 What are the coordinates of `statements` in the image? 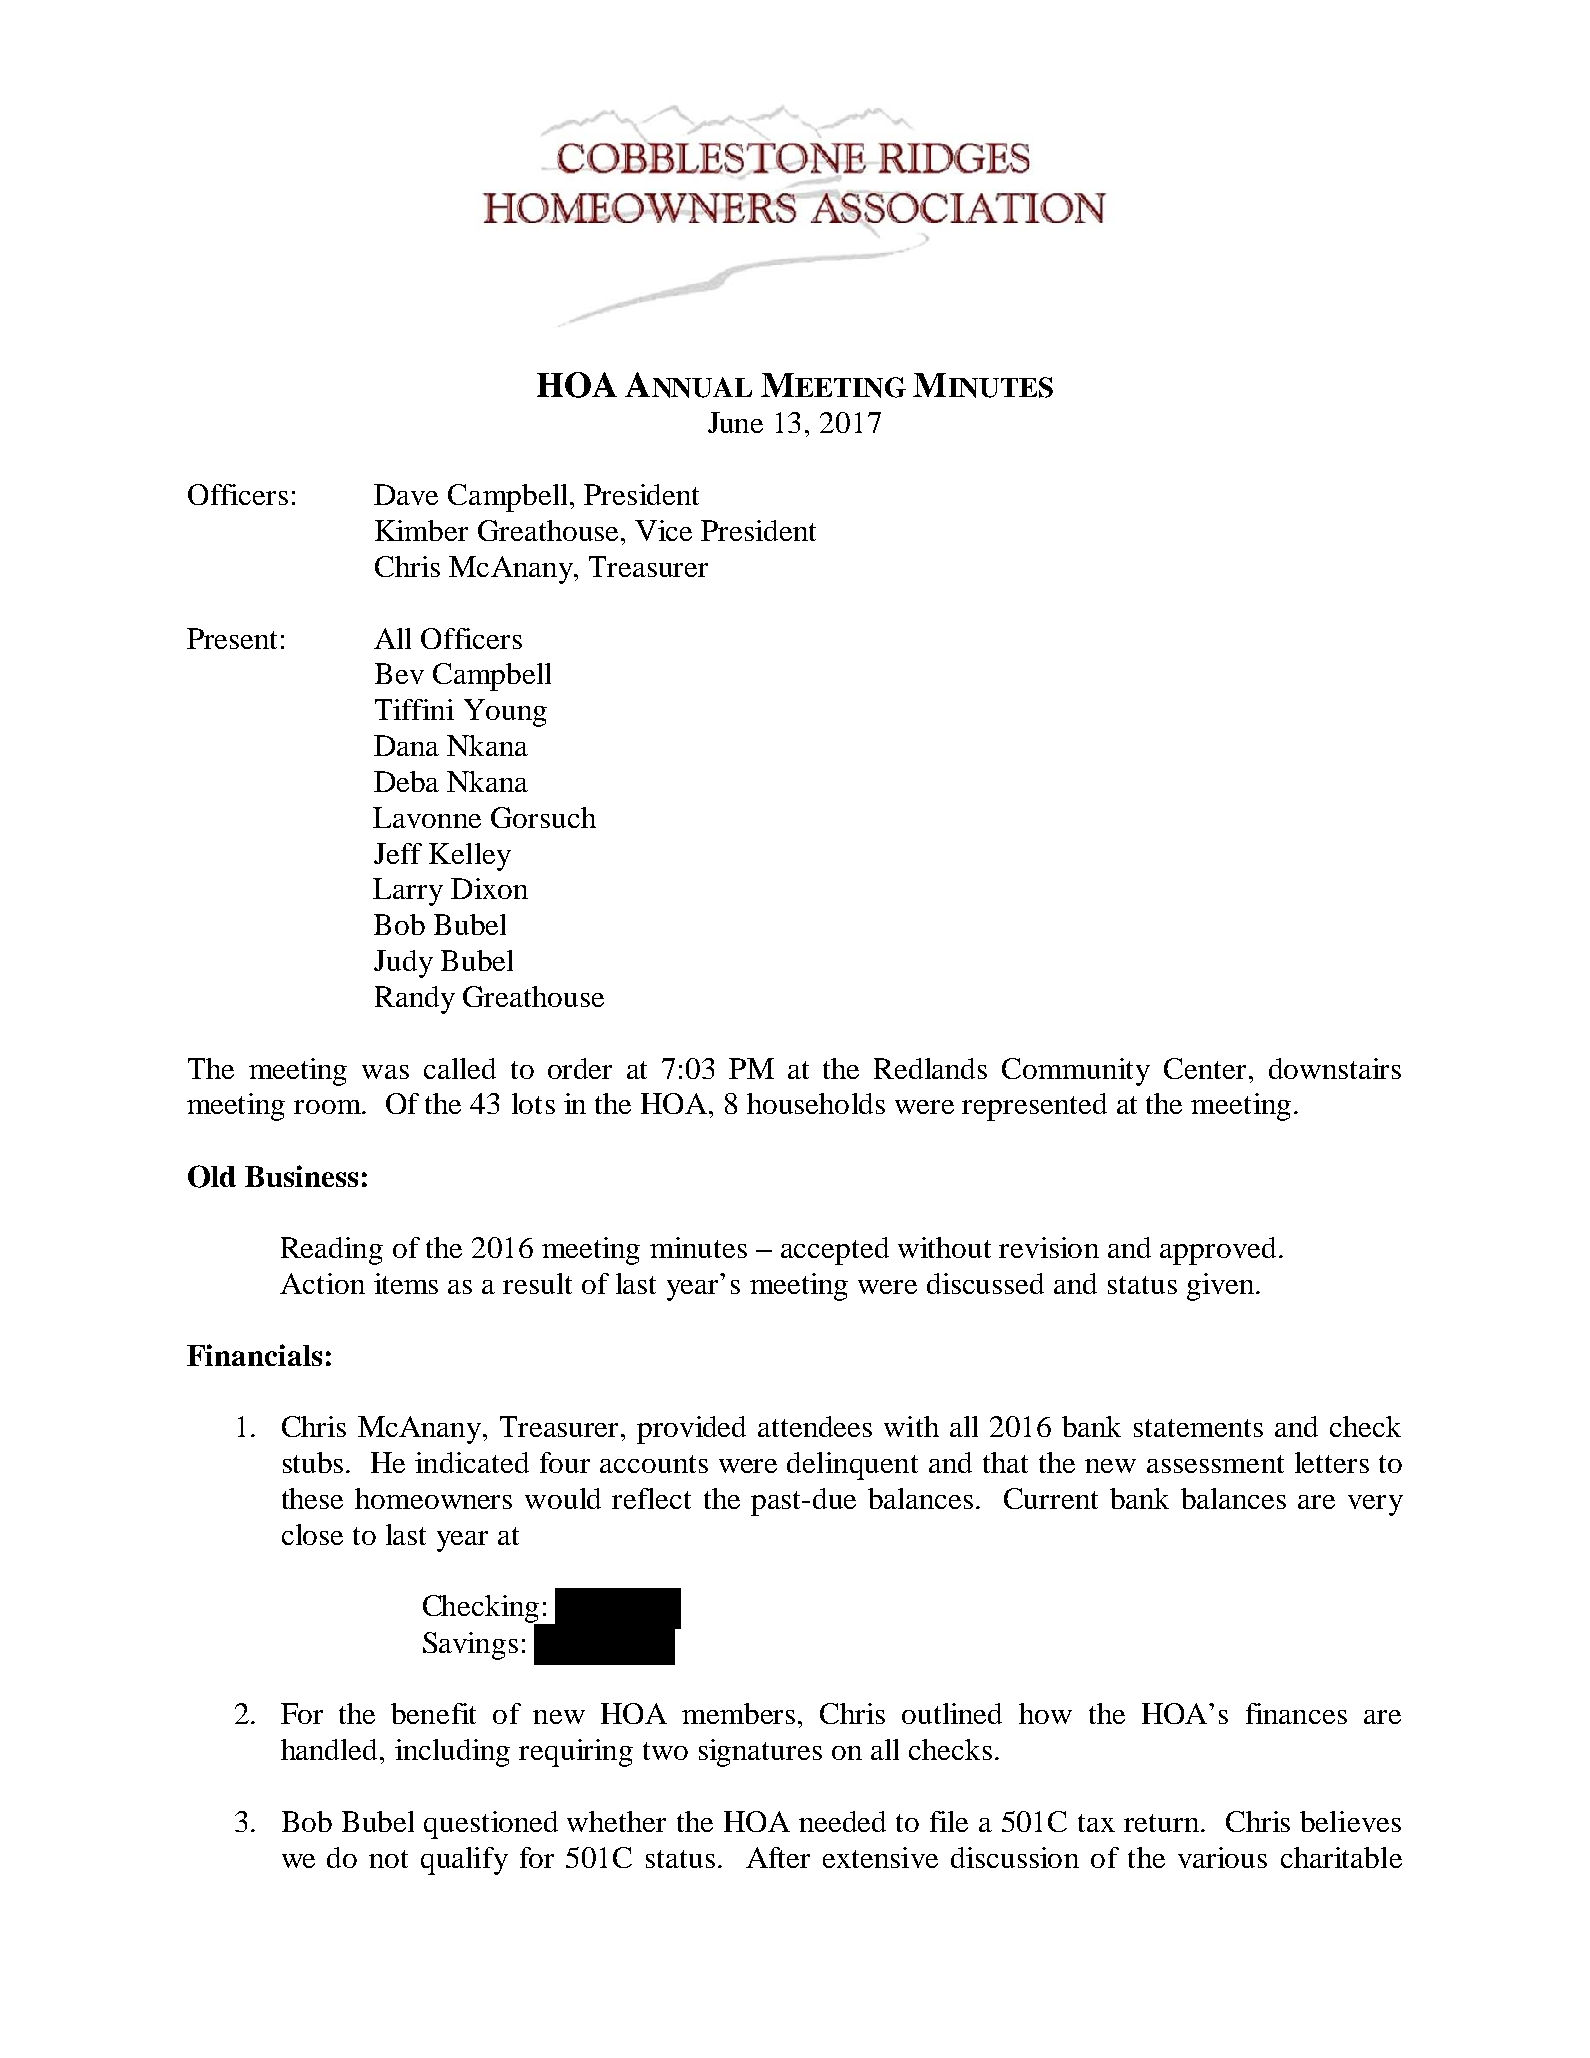 It's located at (1198, 1428).
